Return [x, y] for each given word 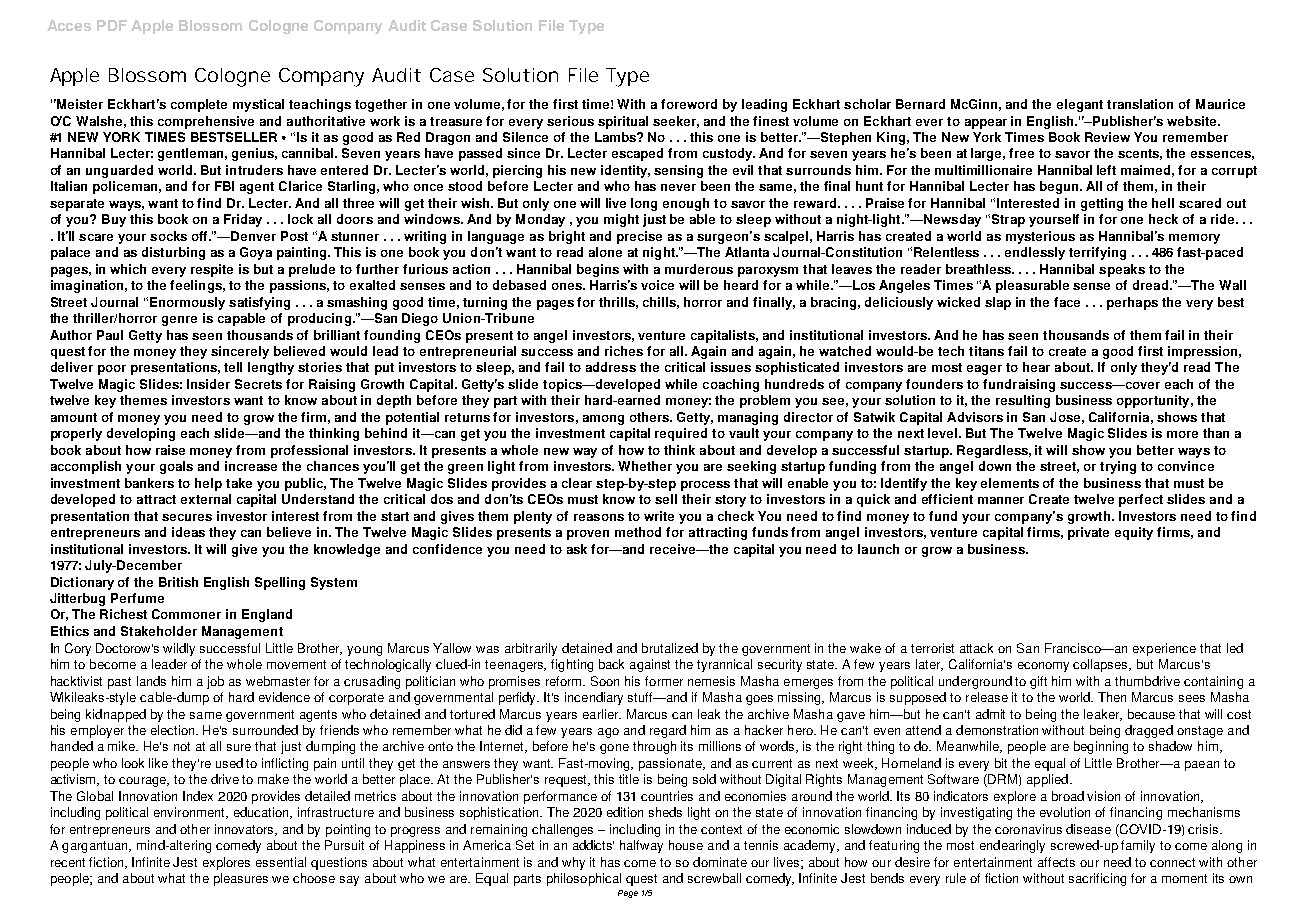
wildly [179, 649]
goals [176, 467]
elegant [1080, 105]
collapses [1102, 665]
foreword [689, 104]
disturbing [173, 253]
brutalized [670, 648]
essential [281, 862]
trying [1118, 467]
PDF [112, 25]
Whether [645, 466]
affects [1056, 862]
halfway [641, 846]
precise [639, 237]
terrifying [1097, 253]
